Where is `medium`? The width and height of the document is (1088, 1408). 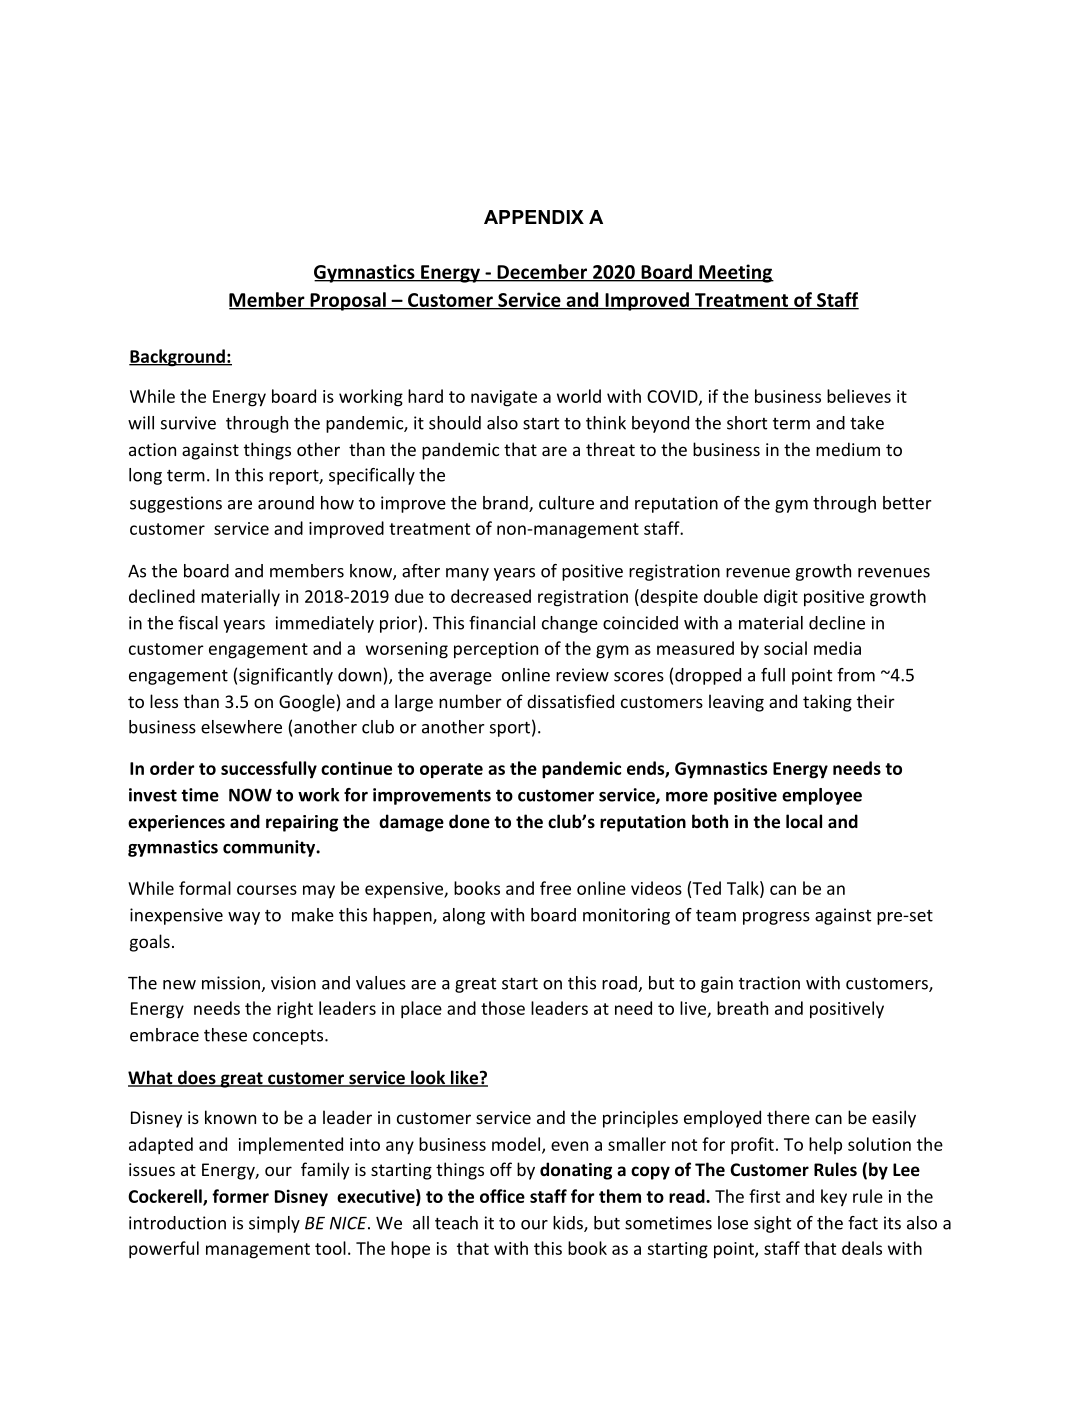
medium is located at coordinates (848, 449).
